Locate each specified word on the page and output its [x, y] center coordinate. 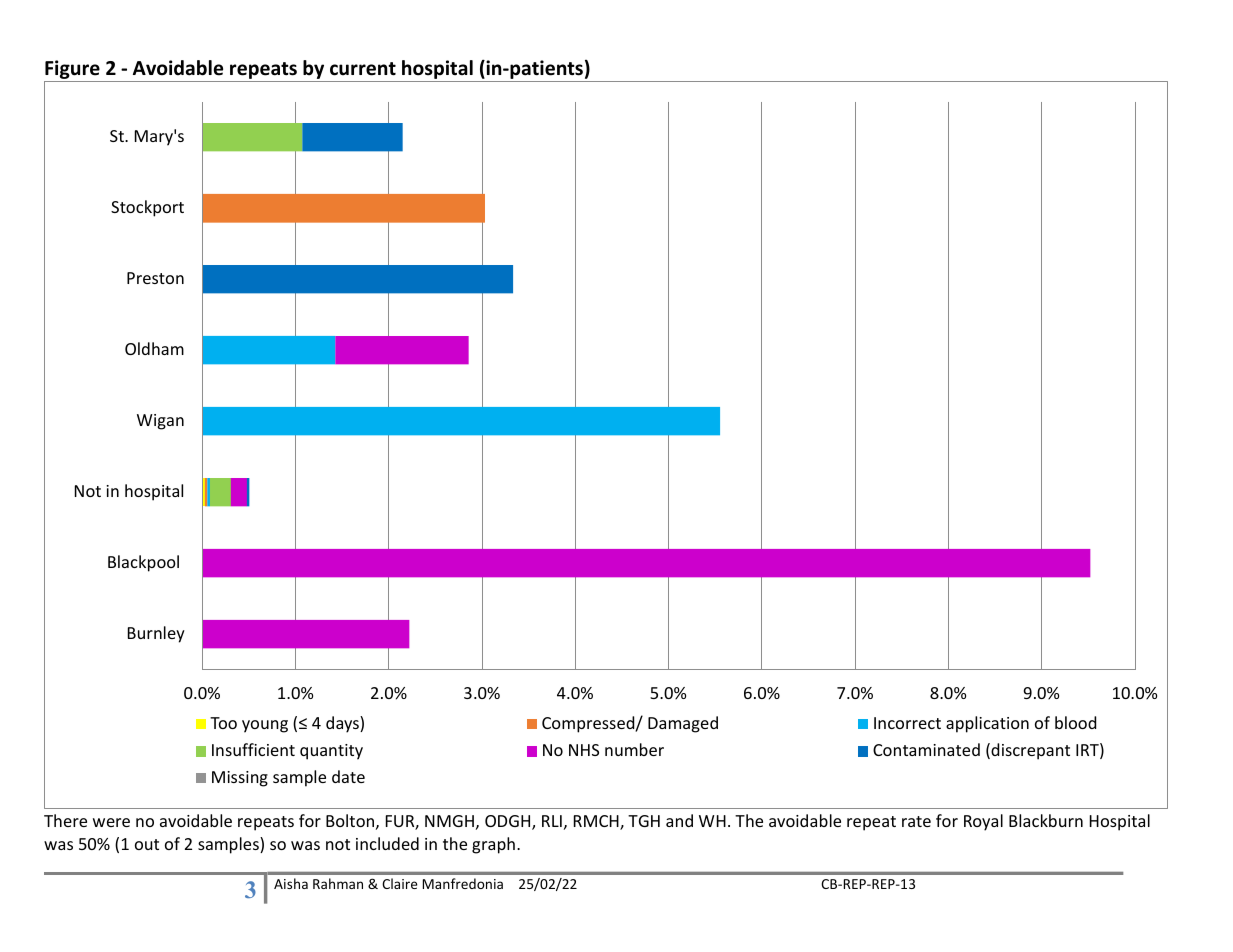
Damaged [683, 724]
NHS [584, 750]
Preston [155, 278]
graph [493, 845]
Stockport [147, 208]
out [147, 844]
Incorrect [907, 723]
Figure [73, 71]
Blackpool [143, 563]
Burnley [156, 634]
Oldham [154, 348]
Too [223, 723]
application [987, 724]
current [363, 69]
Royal [983, 822]
